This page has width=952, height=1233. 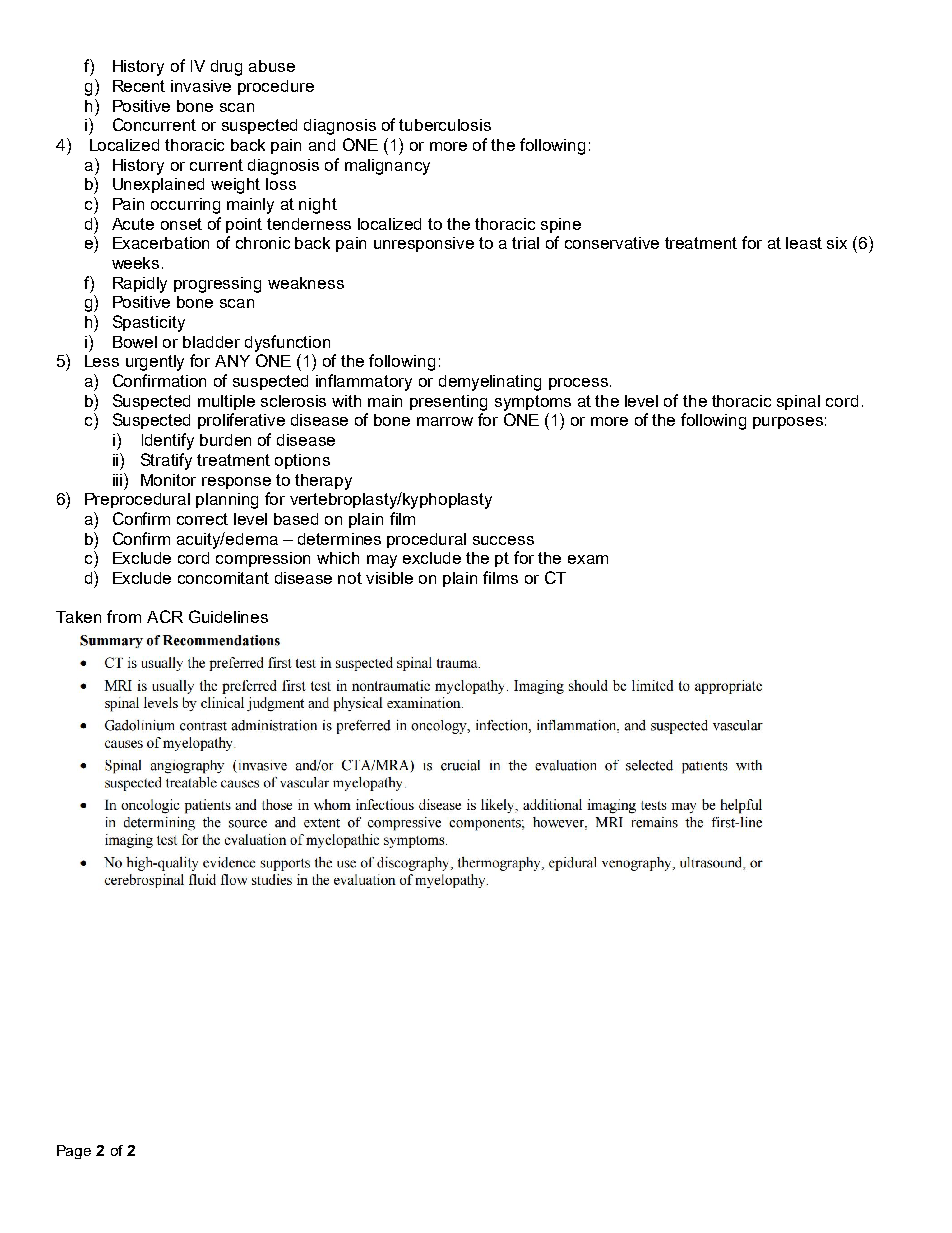 I want to click on least, so click(x=804, y=243).
